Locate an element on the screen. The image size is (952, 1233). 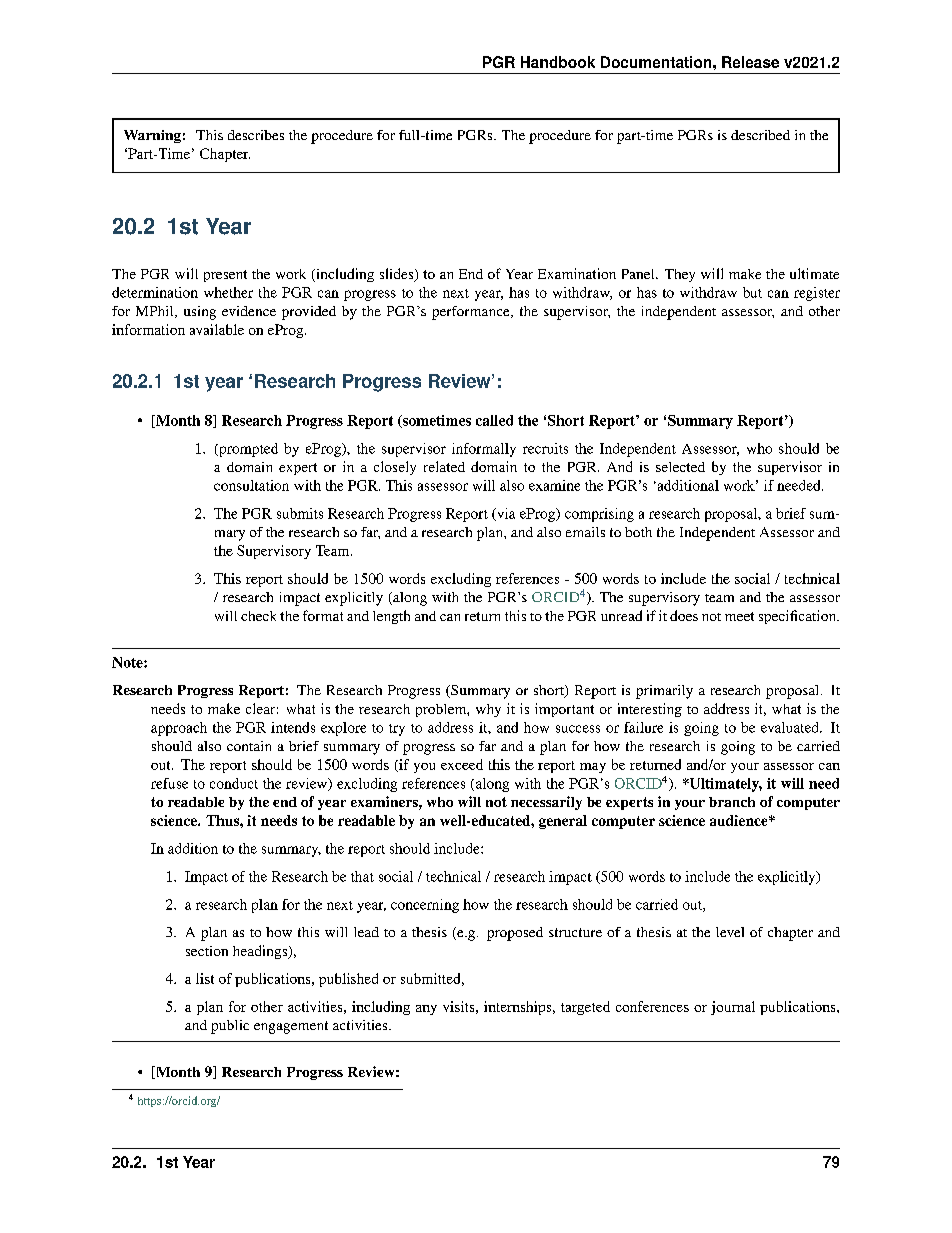
describes is located at coordinates (256, 135).
